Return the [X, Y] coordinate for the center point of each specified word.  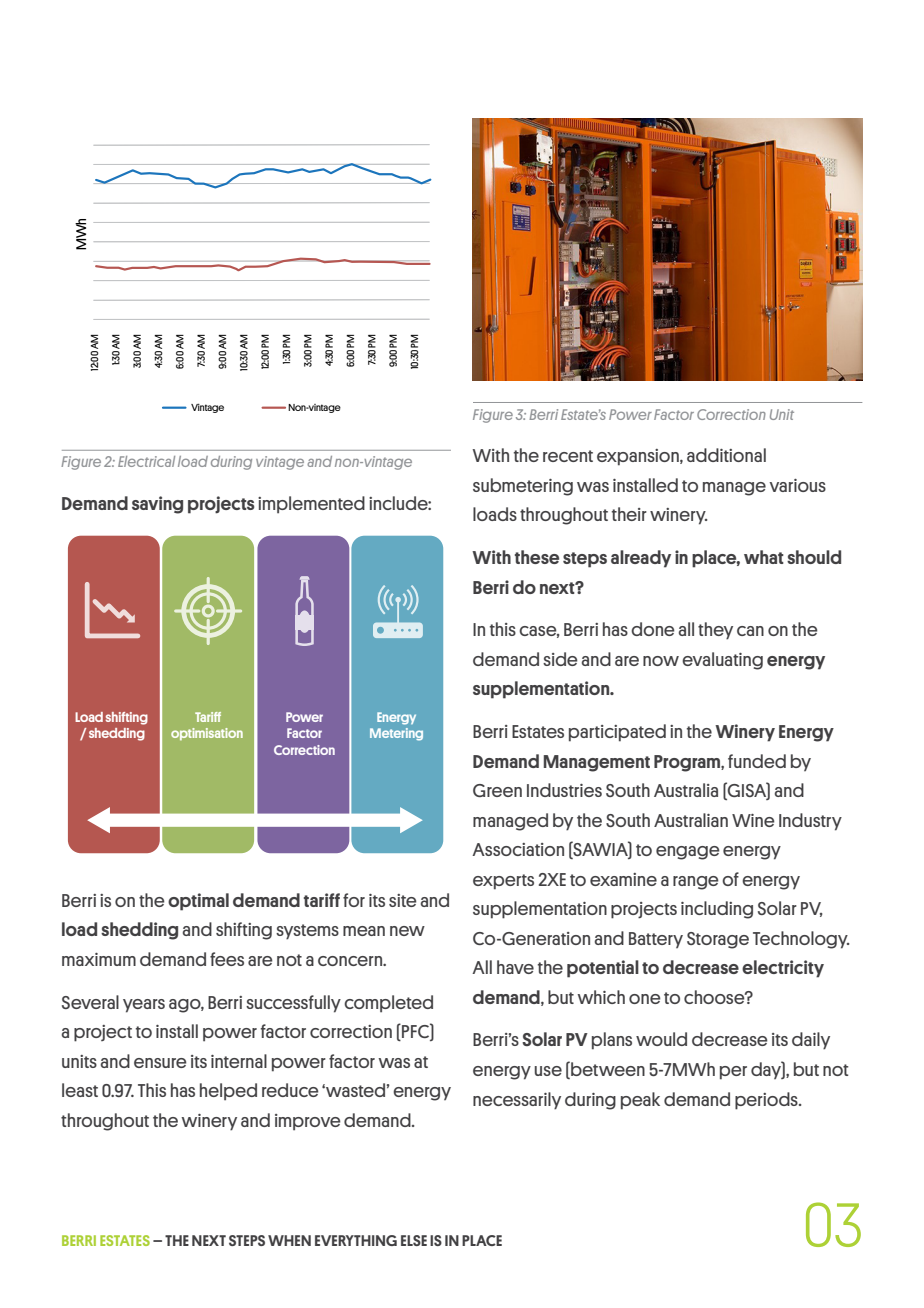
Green [497, 790]
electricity [783, 969]
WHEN [289, 1240]
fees [227, 959]
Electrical [146, 461]
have [515, 967]
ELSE [414, 1240]
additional [726, 455]
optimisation [207, 734]
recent [568, 456]
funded [757, 761]
